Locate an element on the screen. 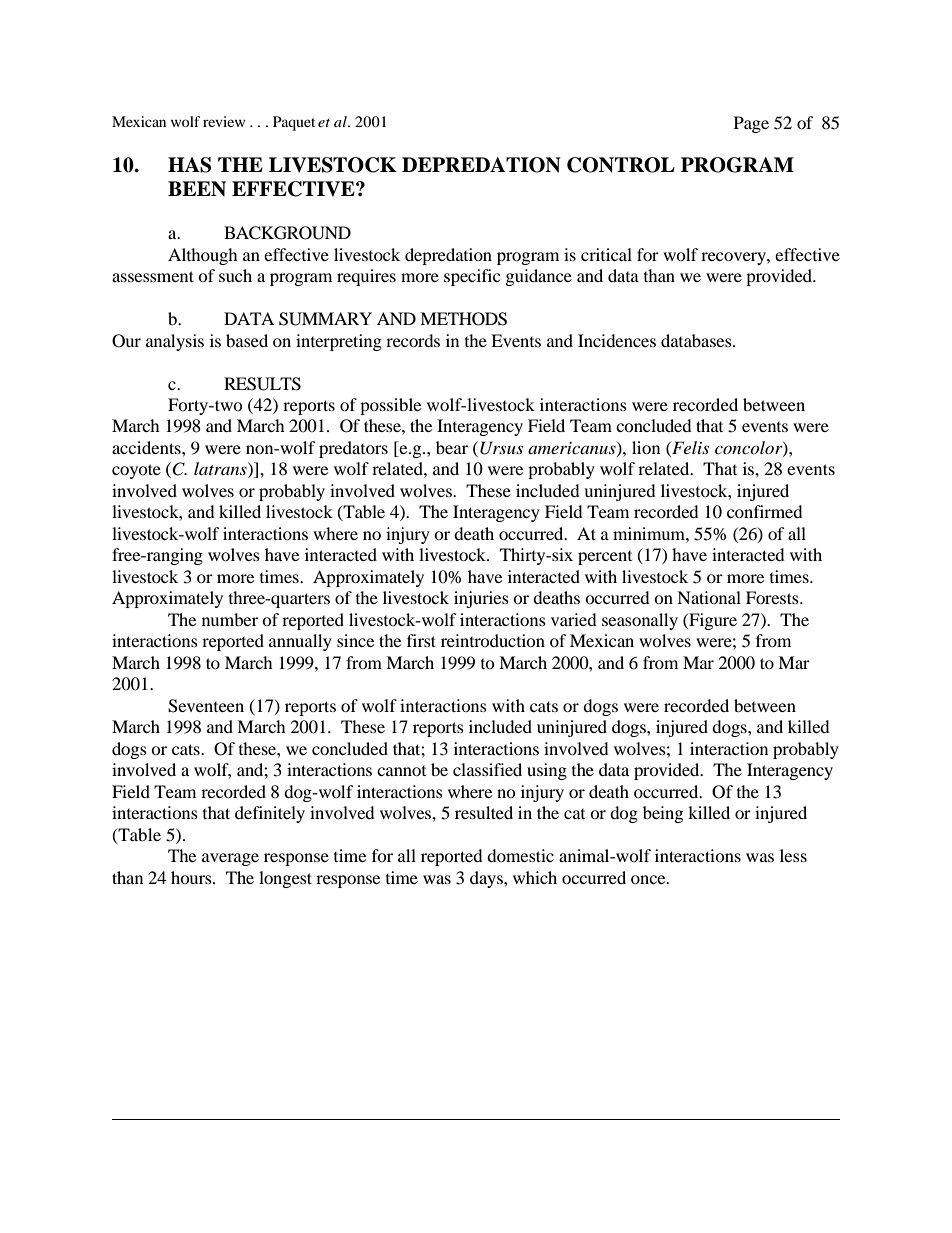  review is located at coordinates (224, 121).
